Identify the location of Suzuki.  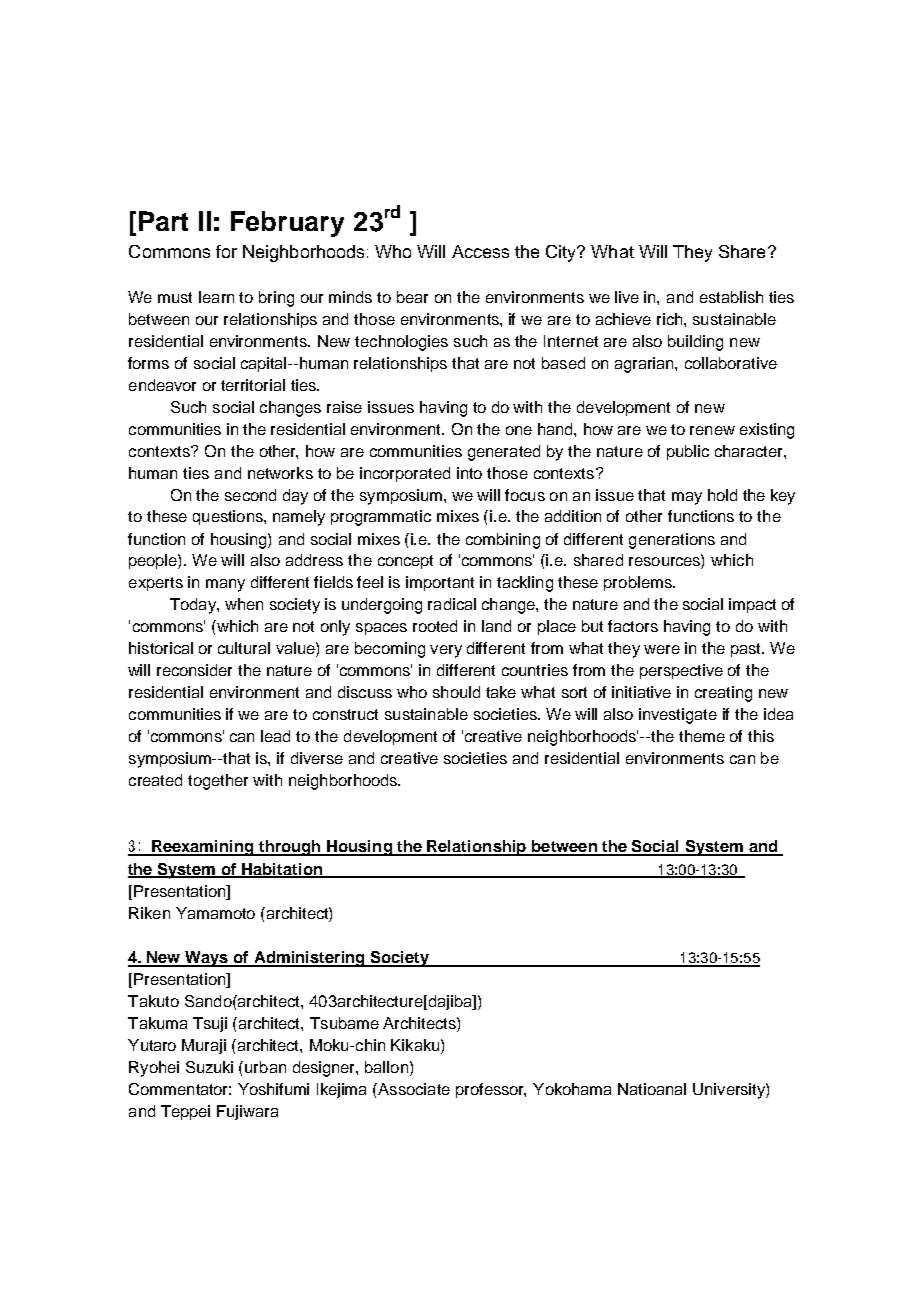
(209, 1067).
